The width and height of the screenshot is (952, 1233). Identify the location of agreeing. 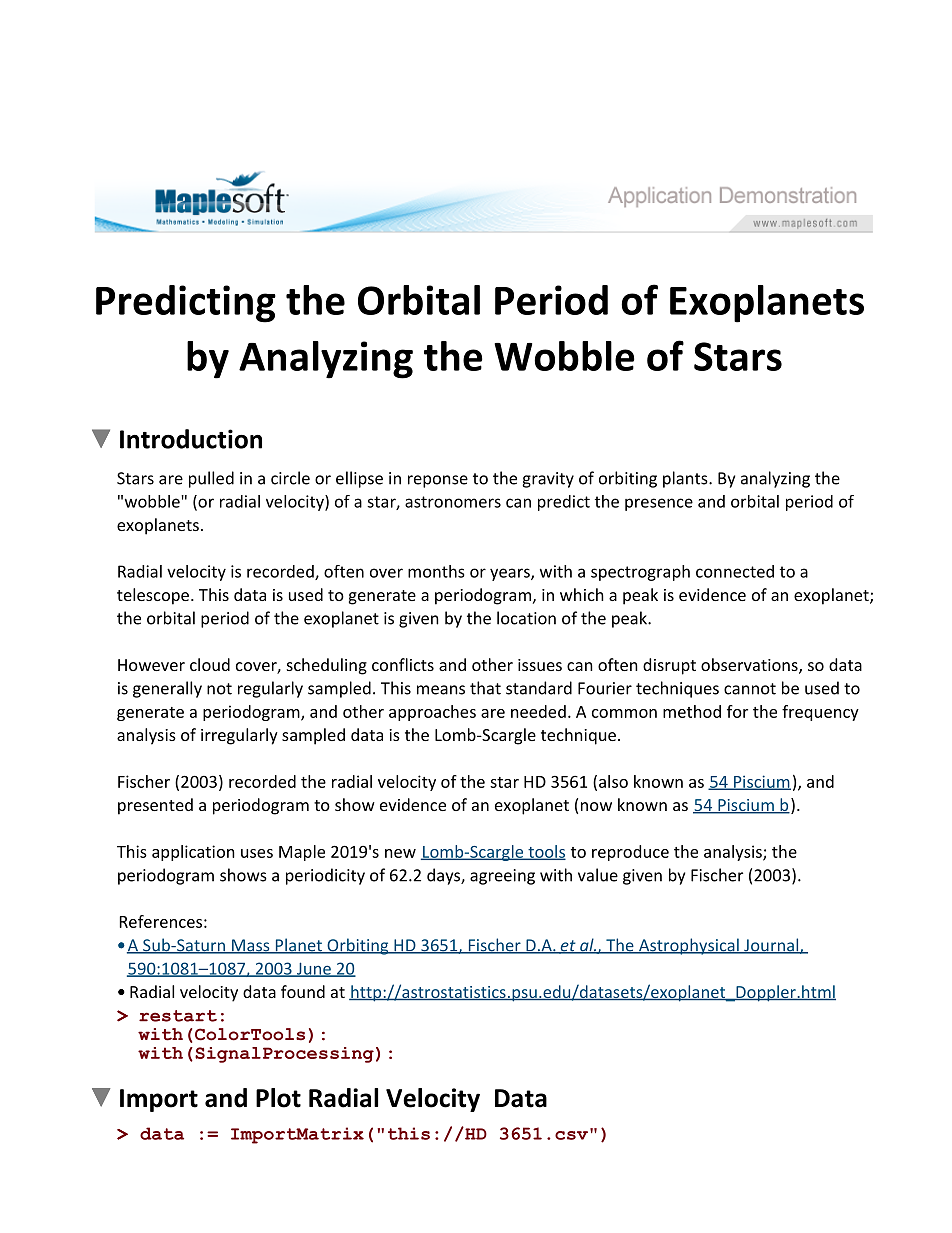
(502, 877).
